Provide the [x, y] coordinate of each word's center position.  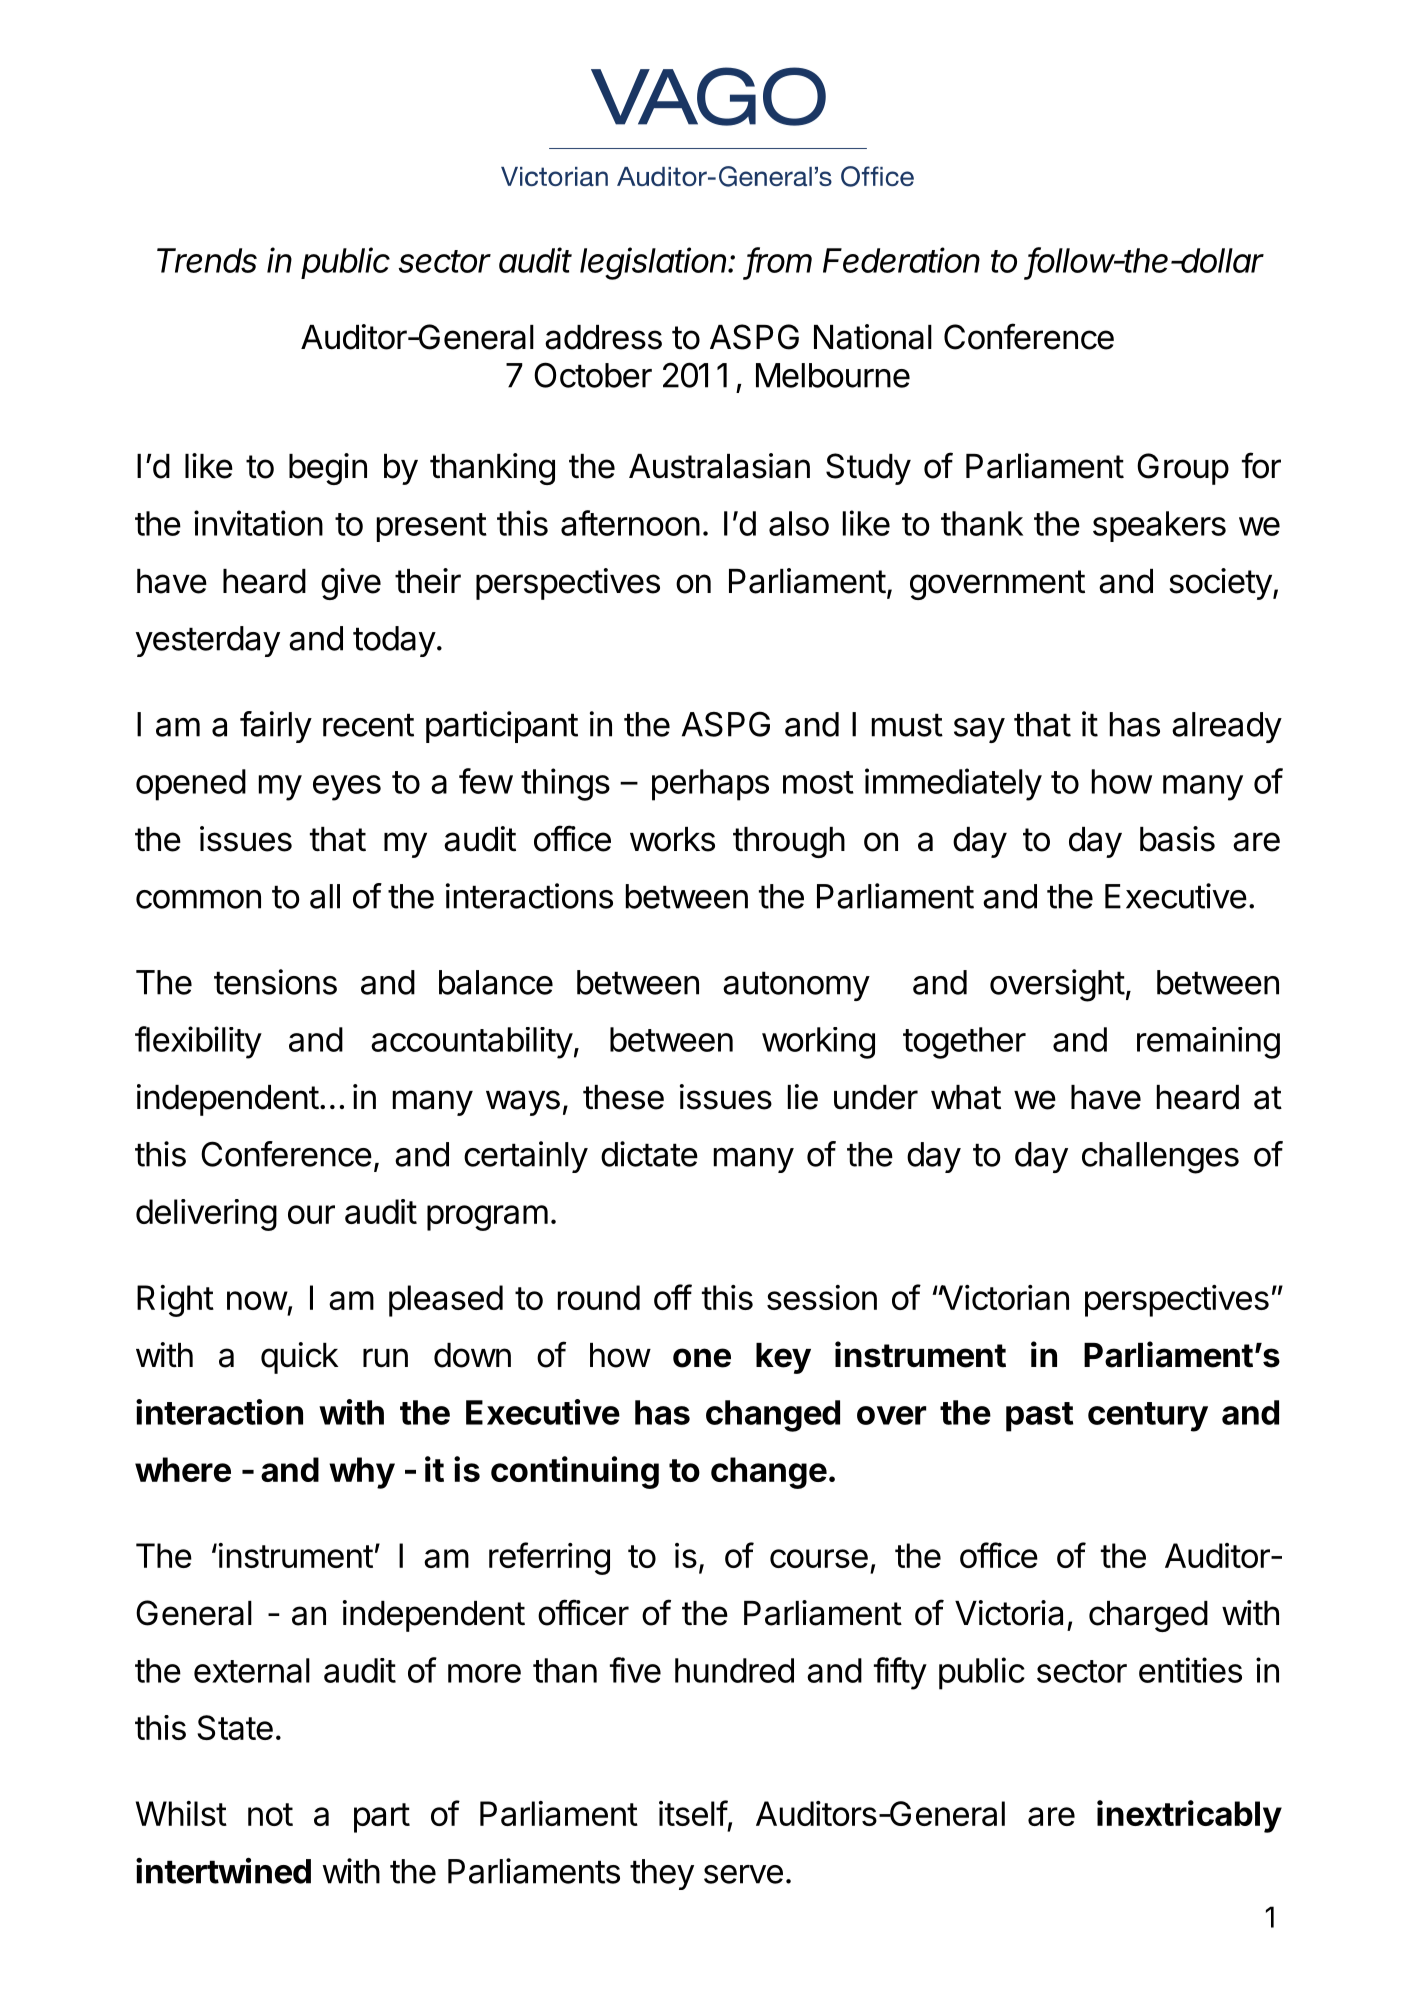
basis [1177, 839]
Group [1183, 469]
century [1148, 1417]
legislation [655, 263]
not [270, 1814]
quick [299, 1358]
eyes [347, 788]
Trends [207, 260]
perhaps [710, 785]
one [702, 1358]
